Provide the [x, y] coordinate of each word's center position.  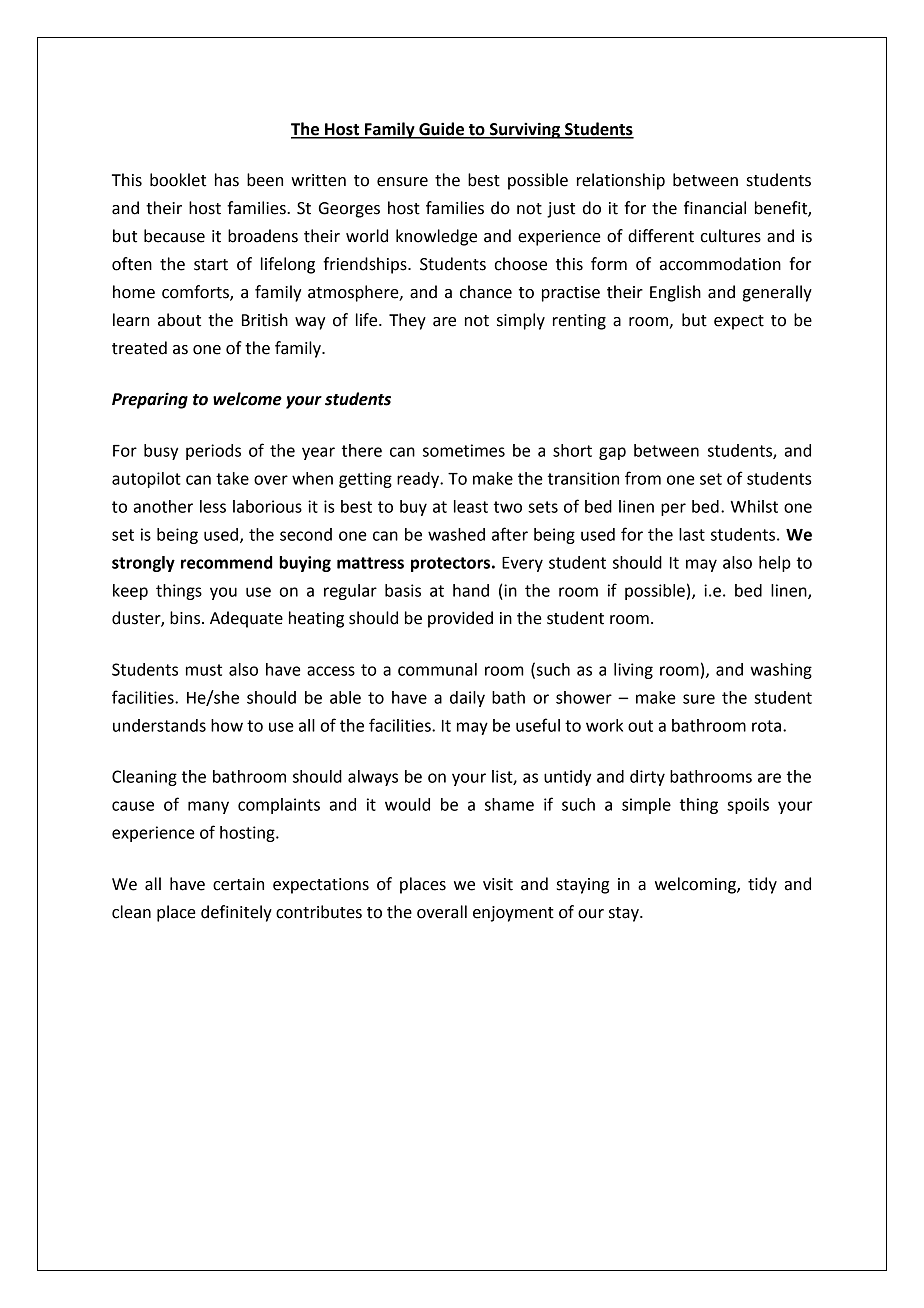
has [227, 180]
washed [456, 534]
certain [238, 884]
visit [498, 884]
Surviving [524, 130]
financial [715, 208]
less [213, 506]
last [692, 534]
